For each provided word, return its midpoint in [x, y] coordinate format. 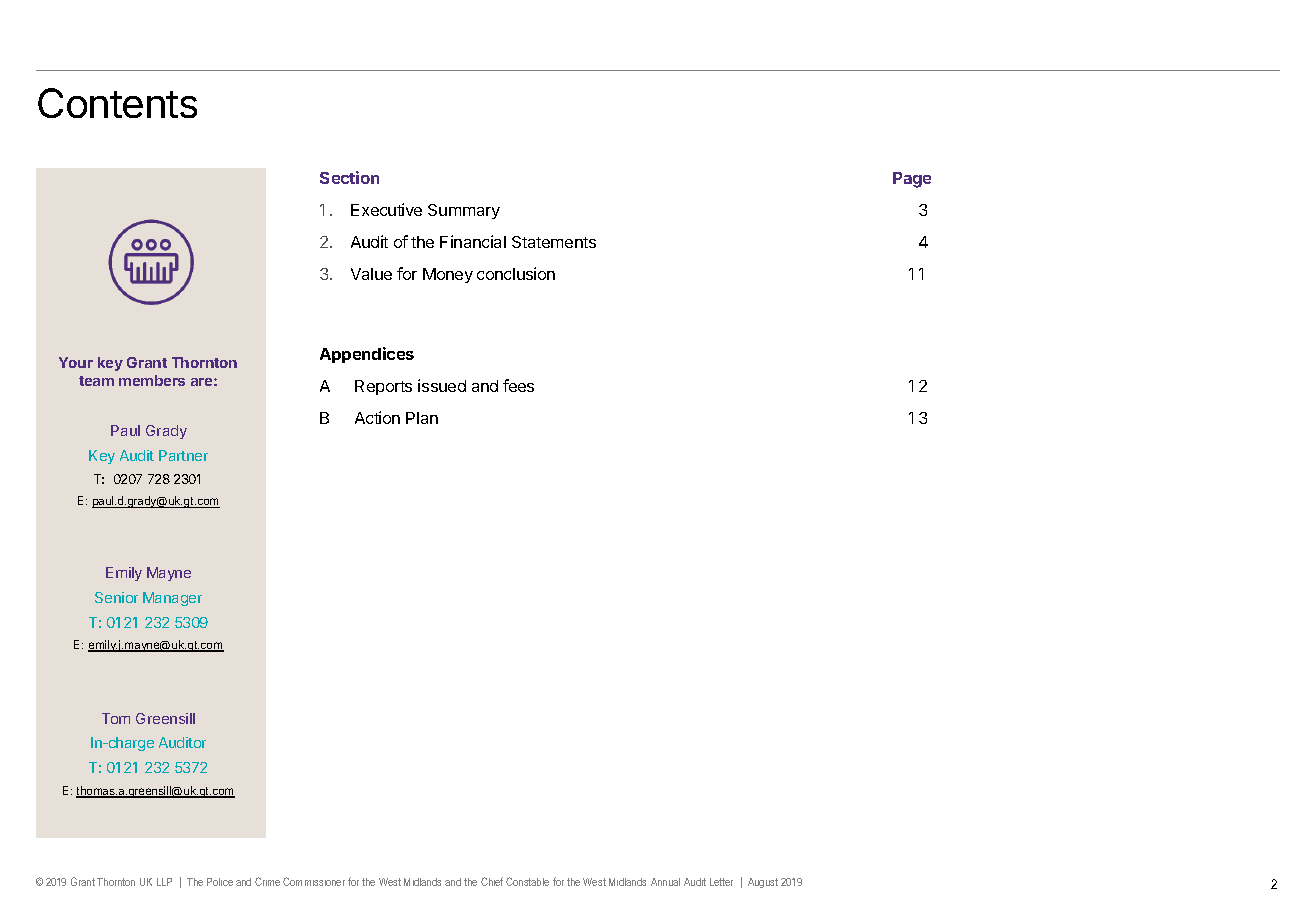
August [763, 883]
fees [518, 385]
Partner [183, 455]
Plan [422, 418]
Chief [492, 881]
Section [349, 177]
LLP [164, 882]
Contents [117, 103]
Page [912, 180]
